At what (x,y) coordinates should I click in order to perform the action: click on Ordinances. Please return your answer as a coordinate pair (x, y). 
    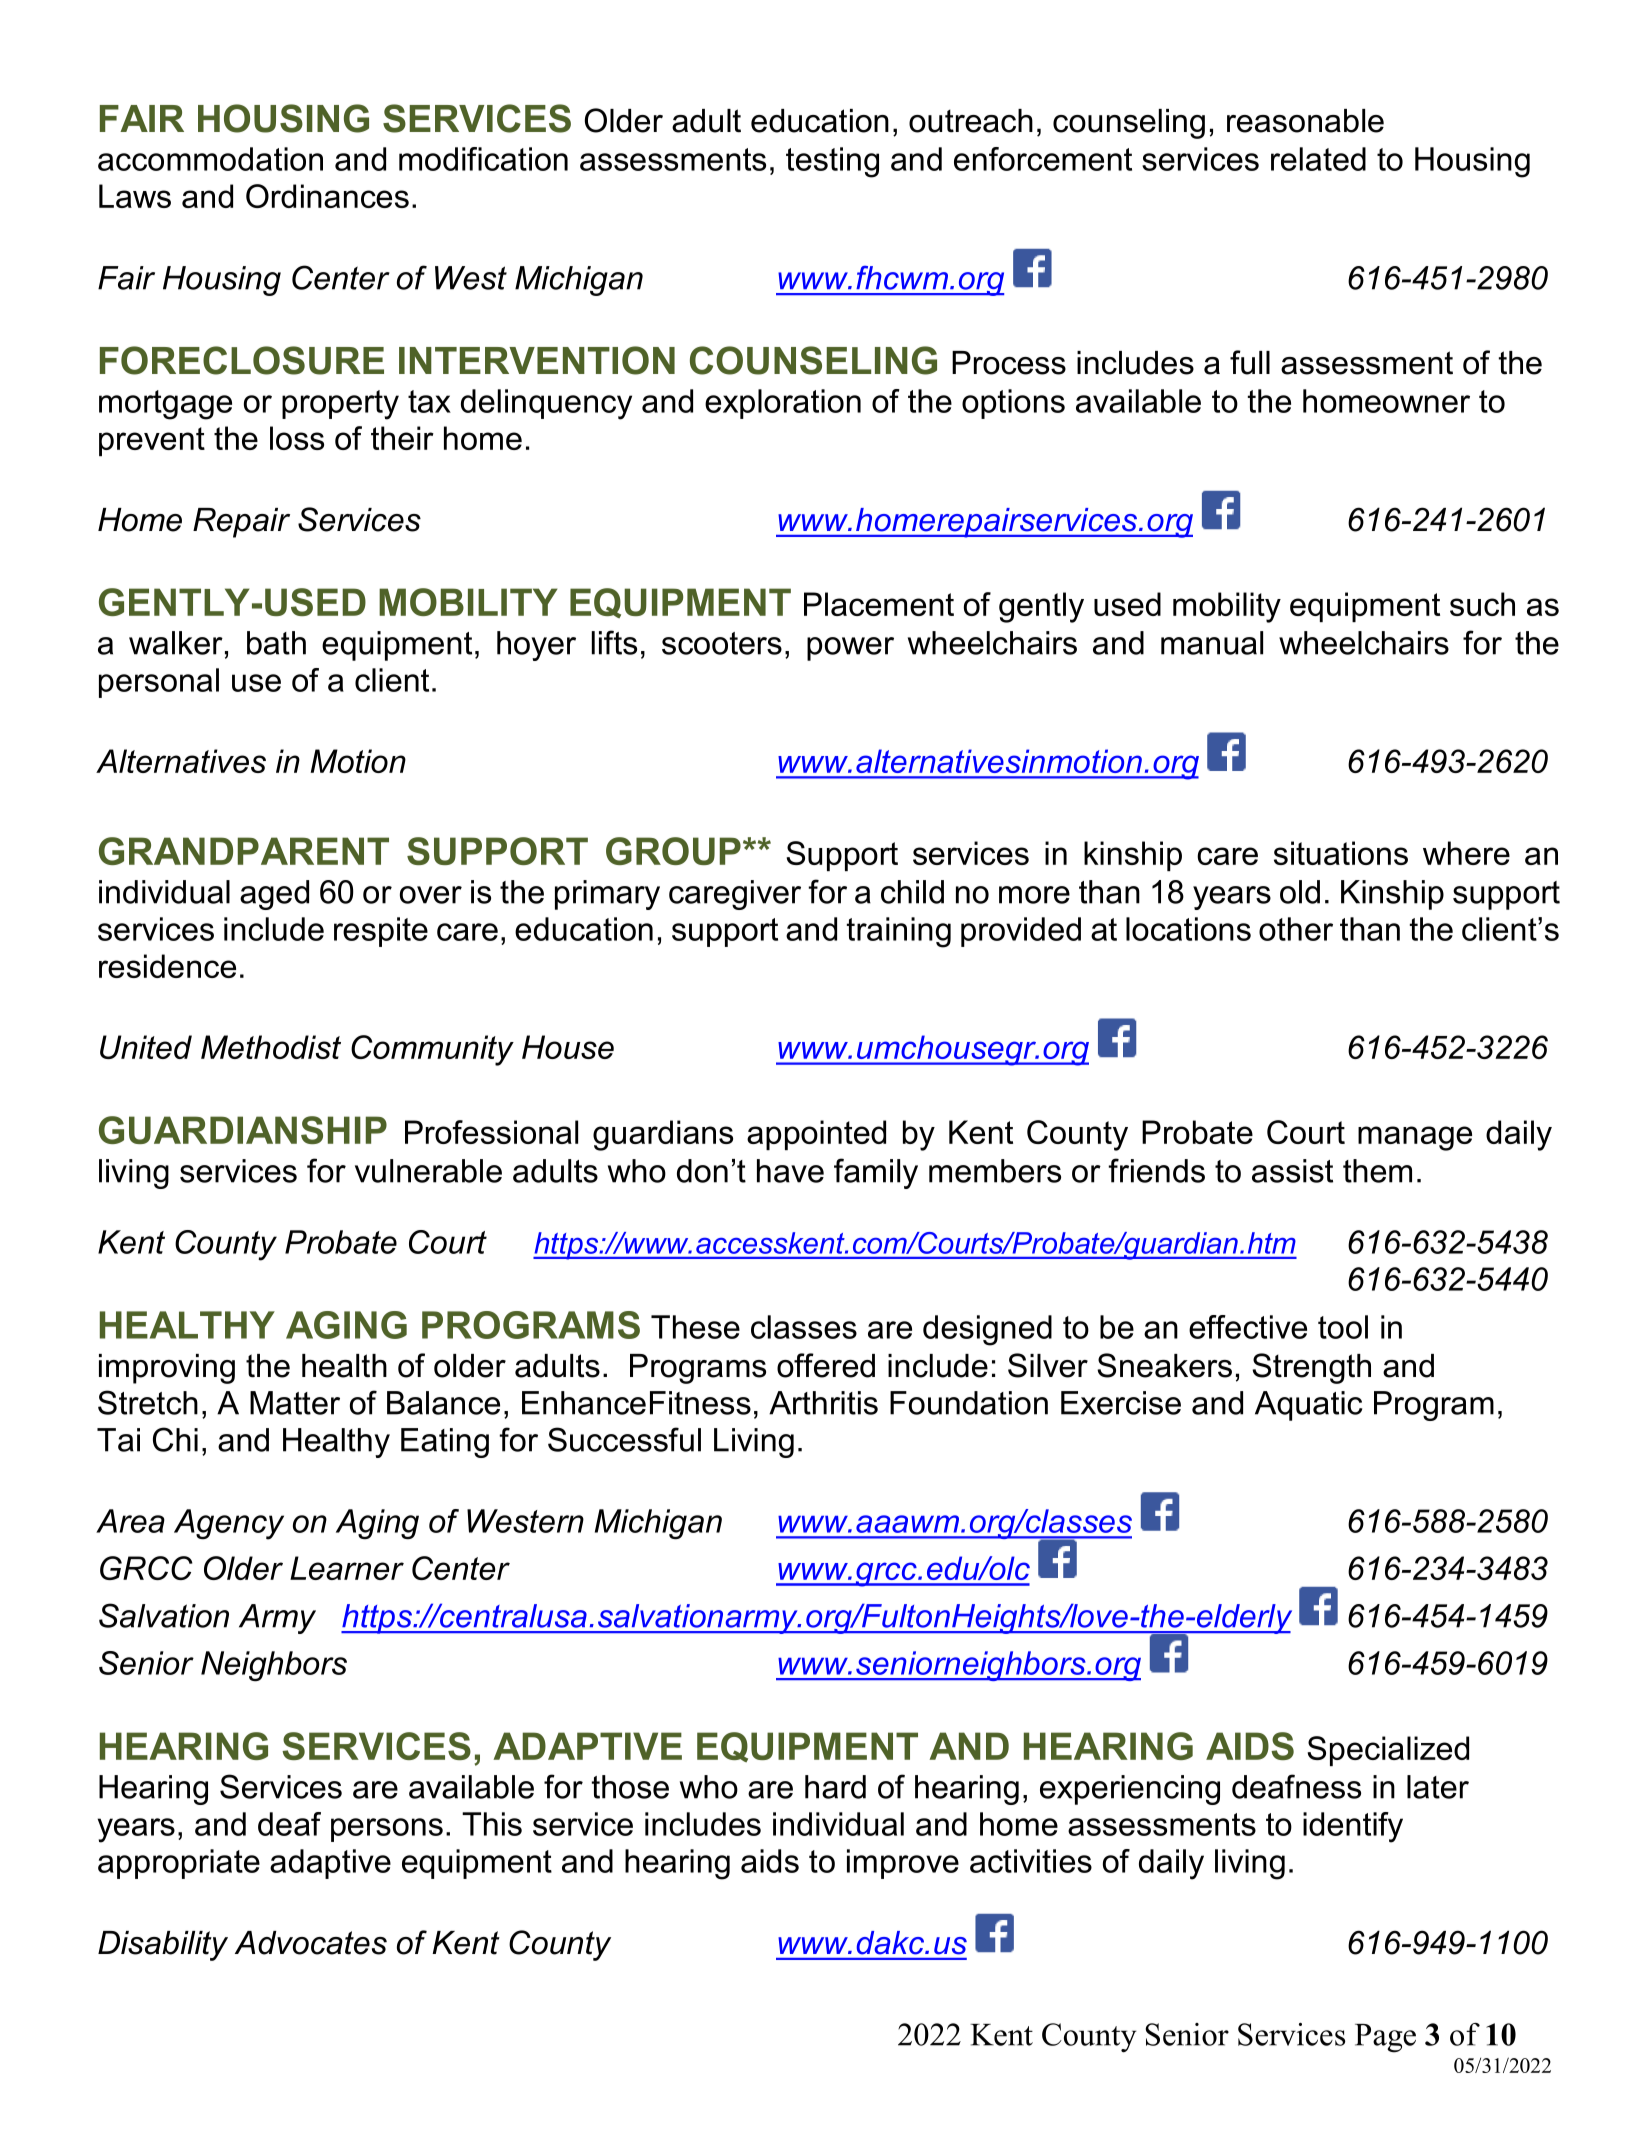
    Looking at the image, I should click on (327, 196).
